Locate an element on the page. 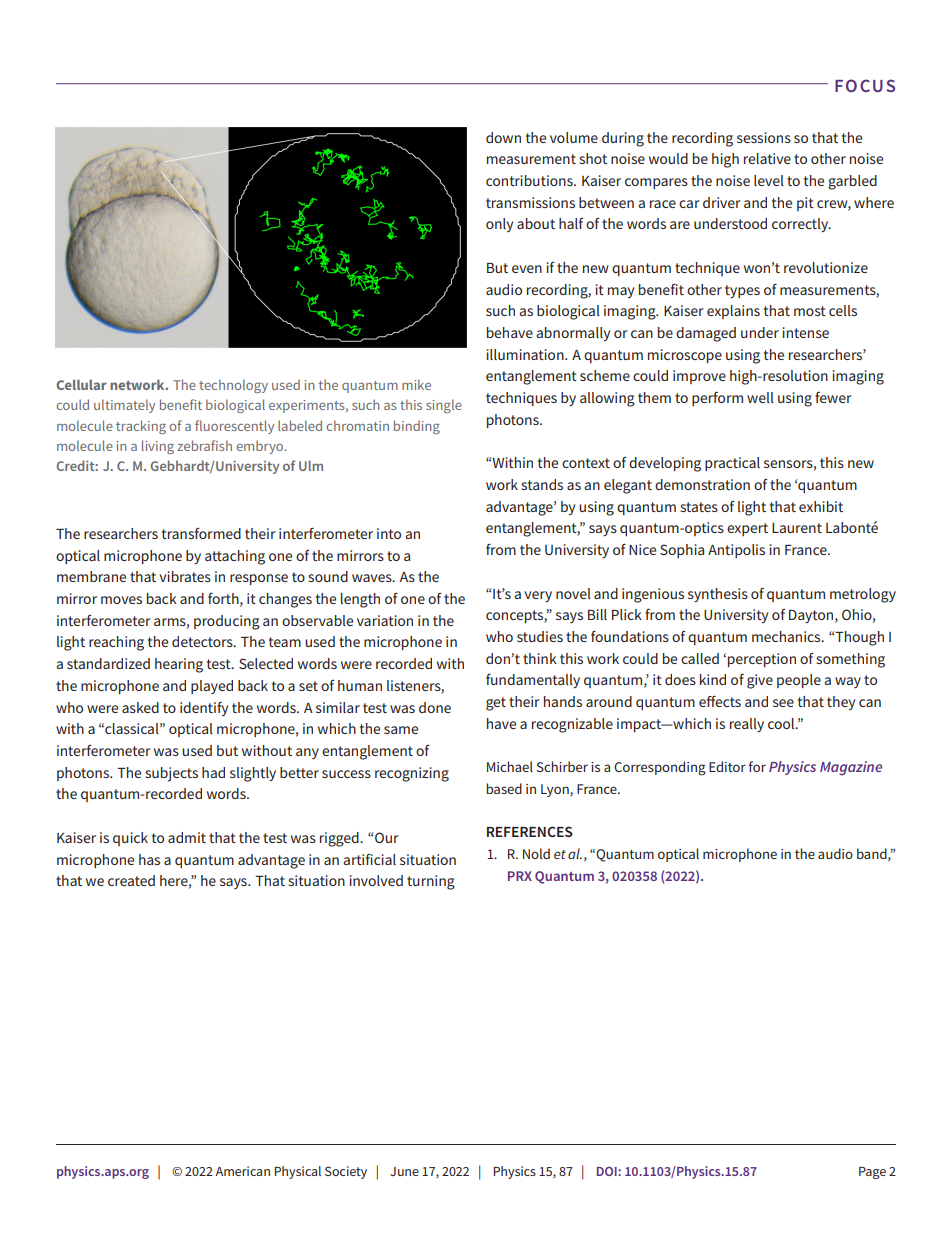  mechanics is located at coordinates (787, 636).
